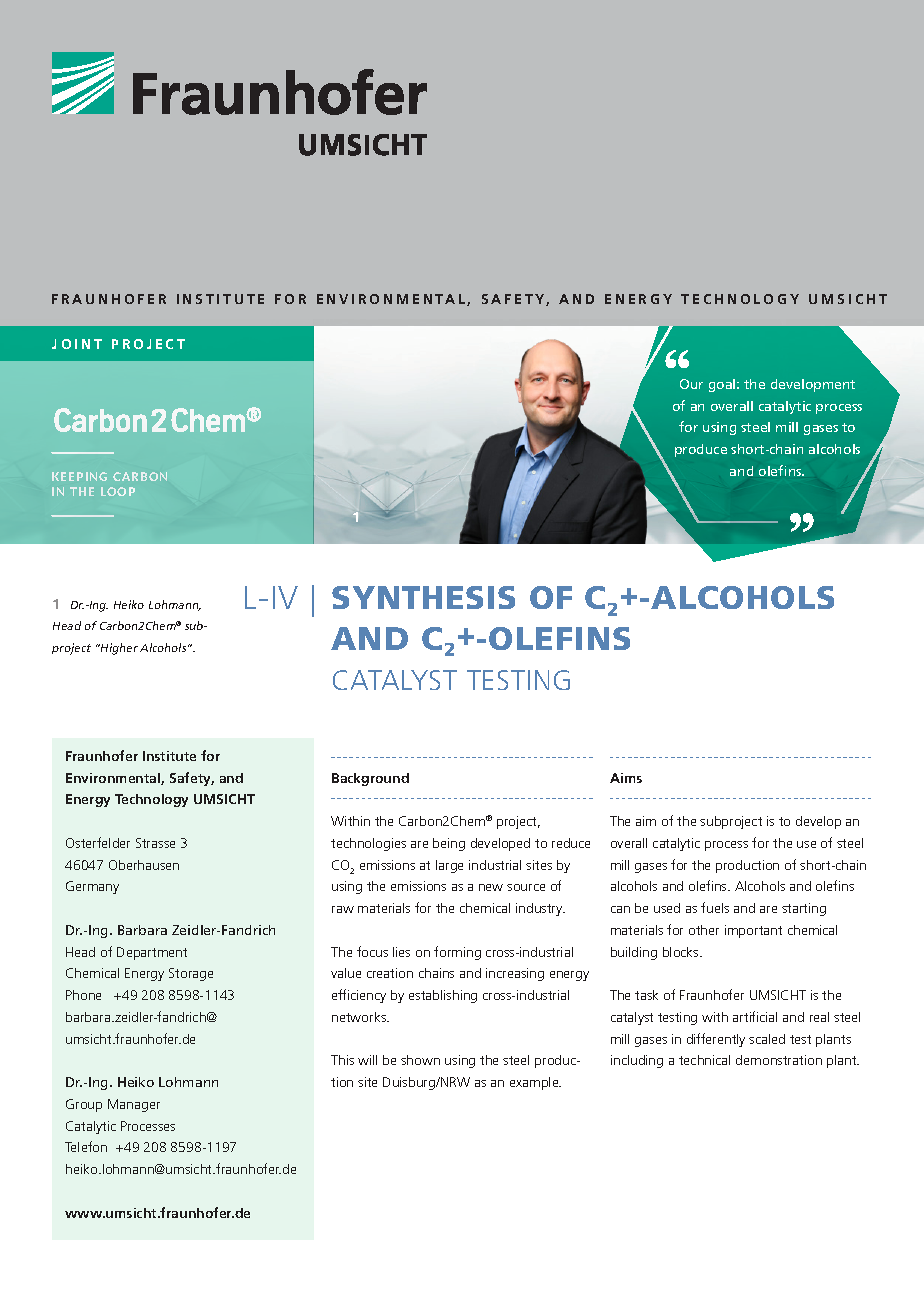 The width and height of the image is (924, 1308). Describe the element at coordinates (753, 931) in the image. I see `important` at that location.
